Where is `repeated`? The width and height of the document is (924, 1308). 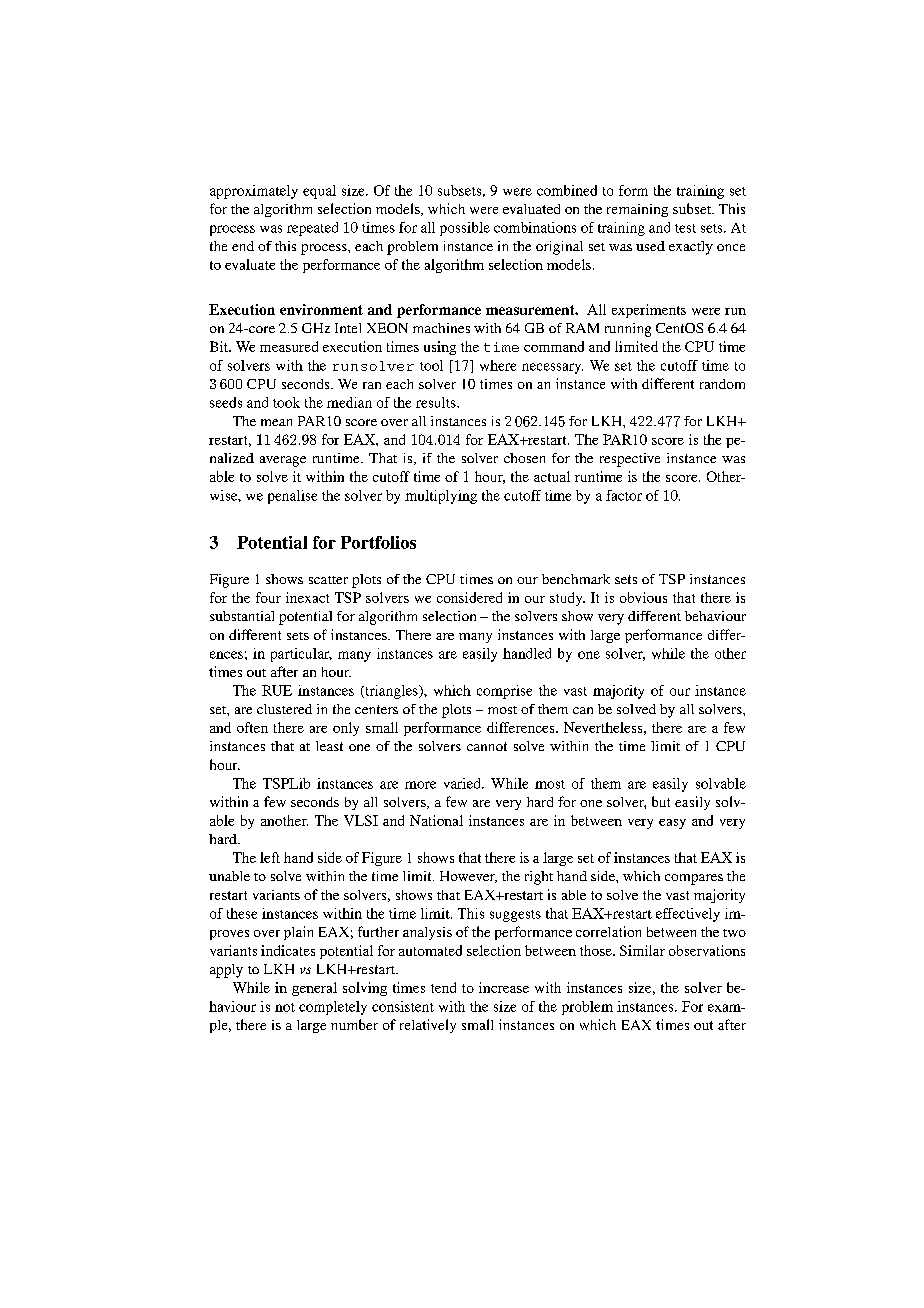
repeated is located at coordinates (312, 229).
